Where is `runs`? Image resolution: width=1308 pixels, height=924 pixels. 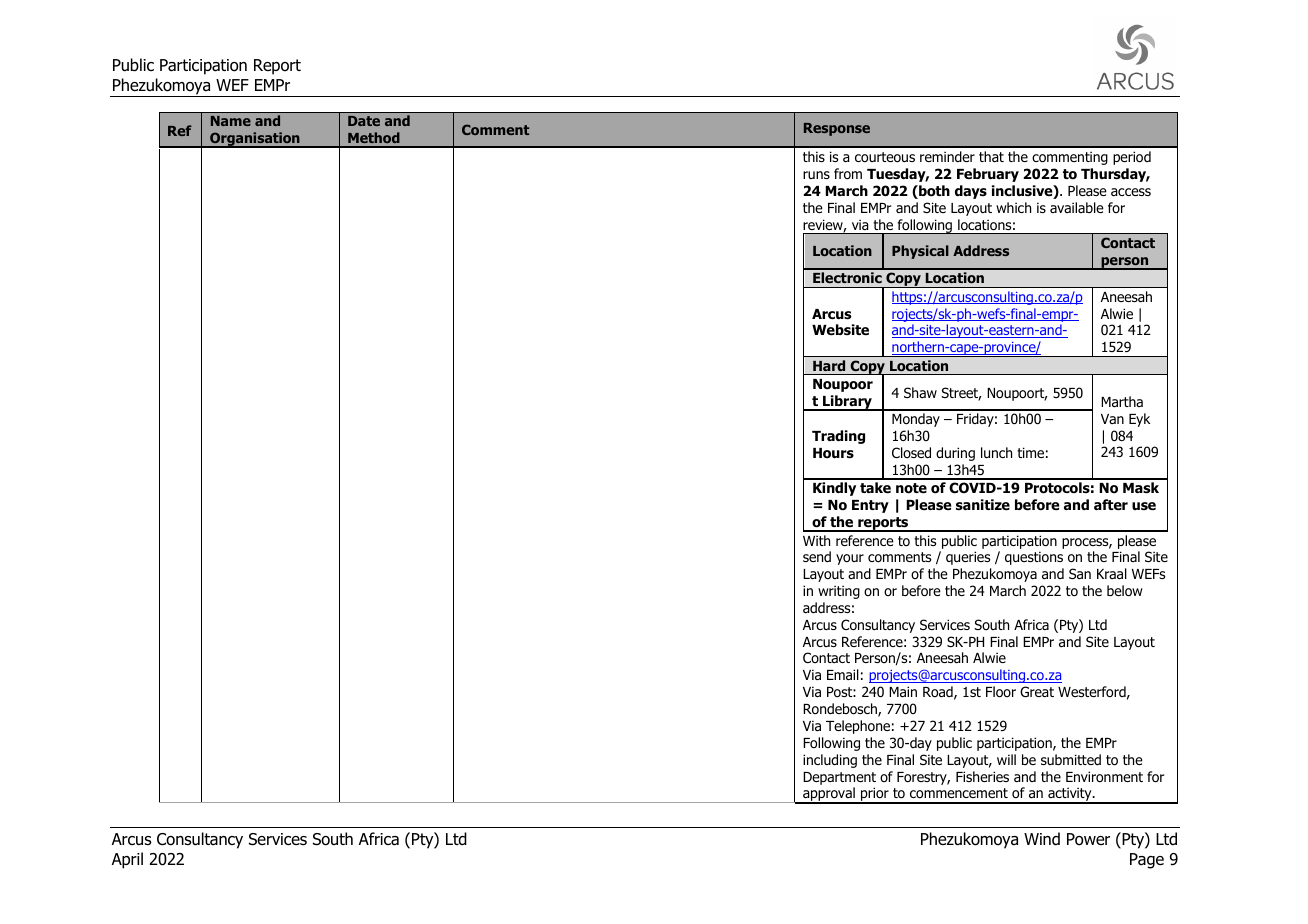 runs is located at coordinates (816, 175).
